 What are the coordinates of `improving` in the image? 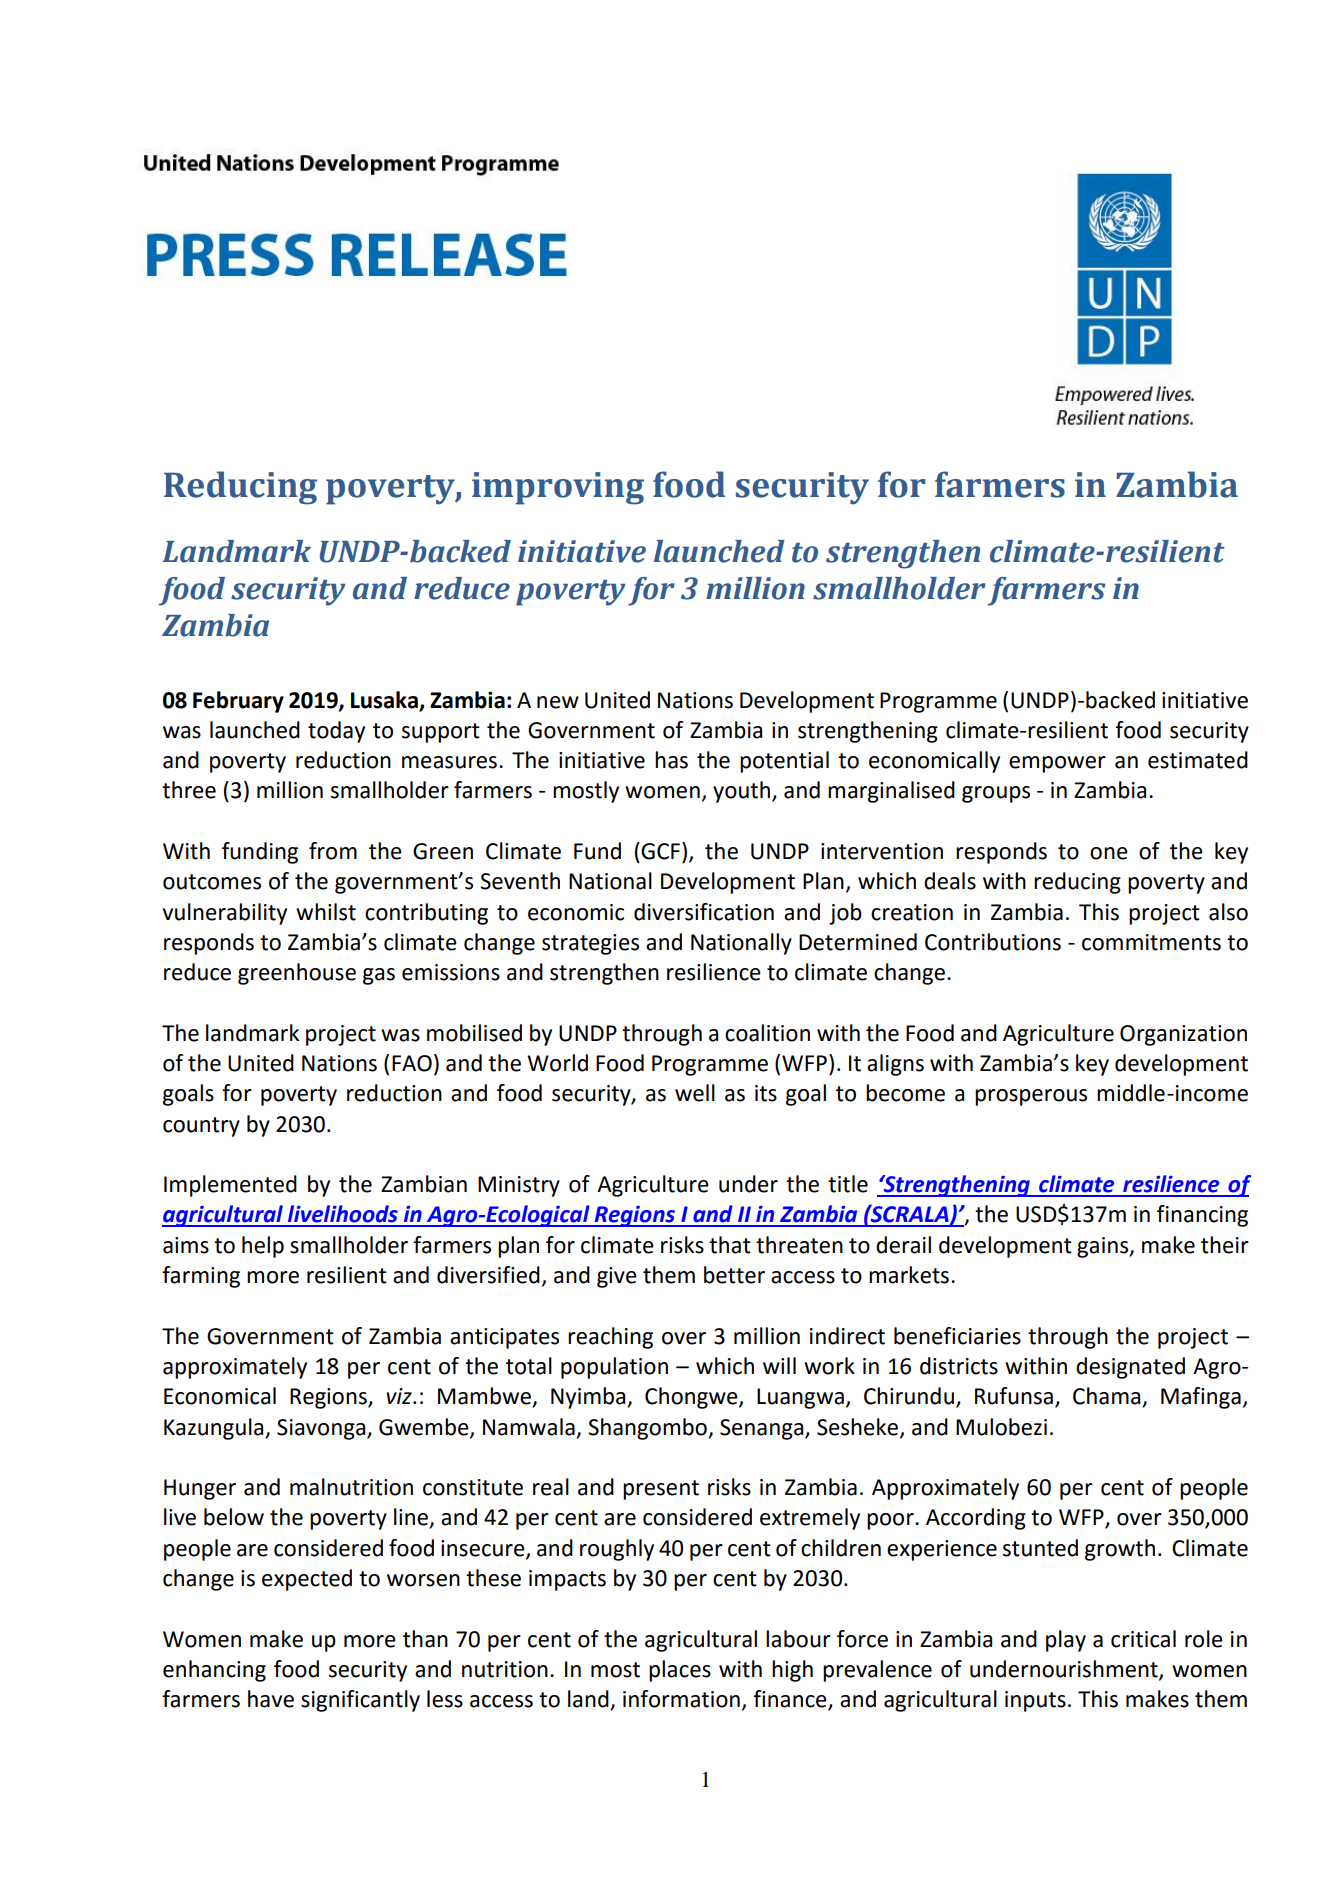 It's located at (558, 488).
